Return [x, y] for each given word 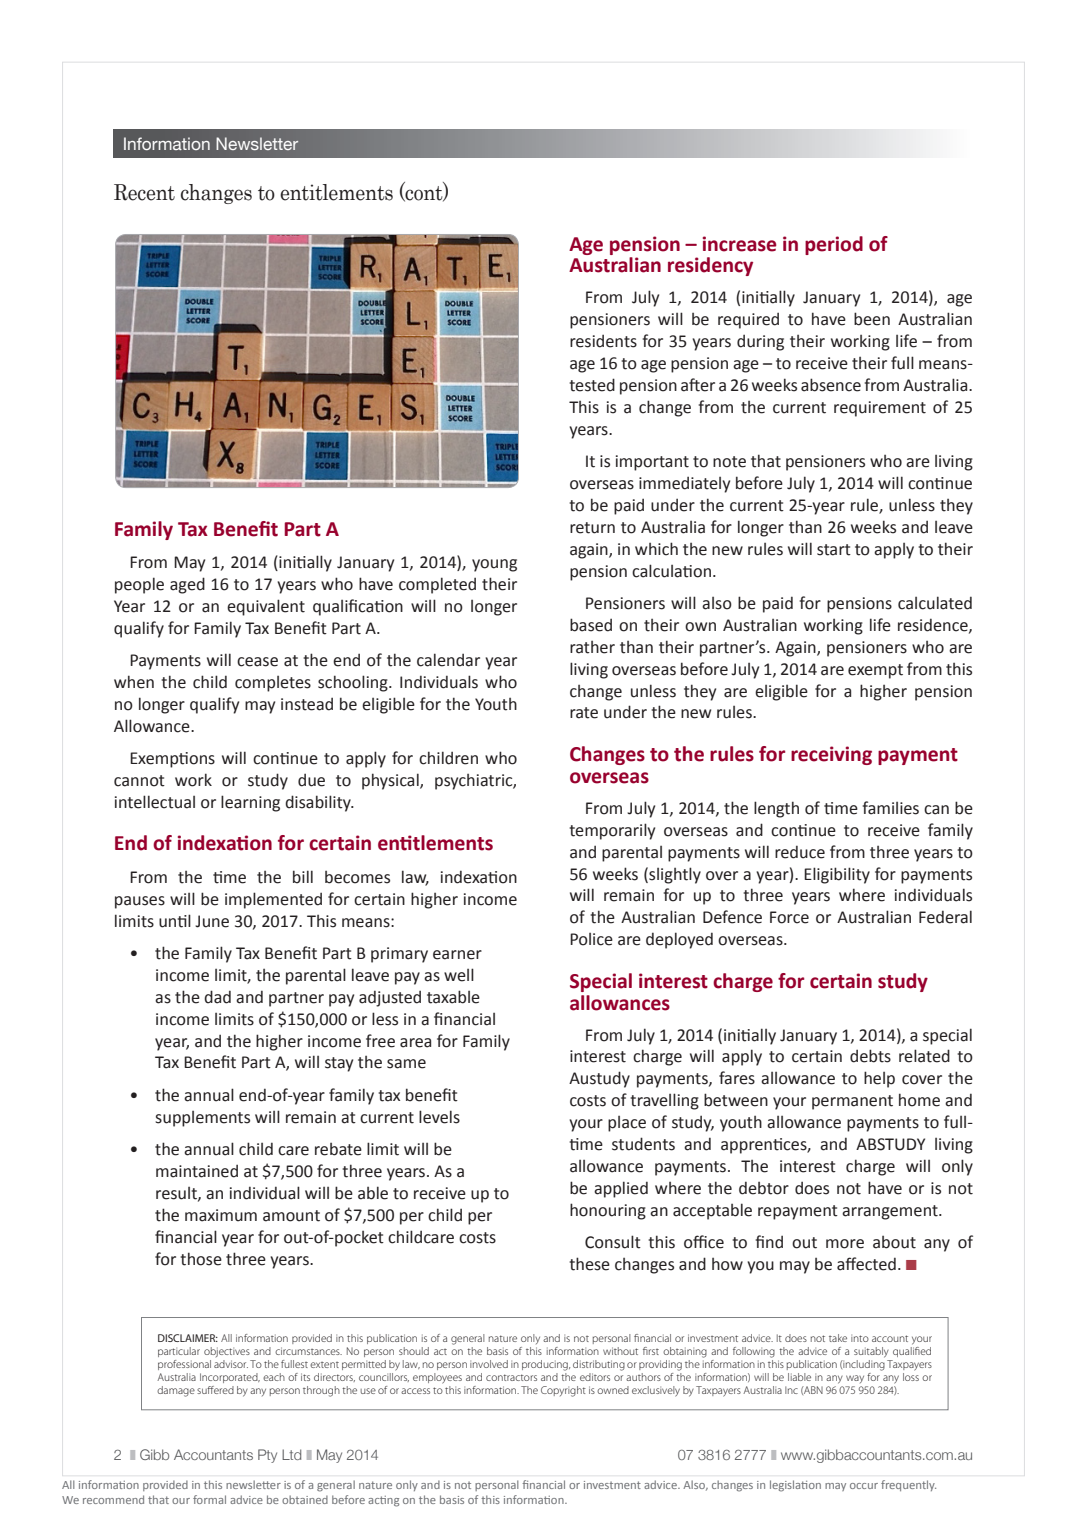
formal [209, 1499]
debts [870, 1056]
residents [603, 341]
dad [217, 997]
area [415, 1043]
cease [257, 662]
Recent [144, 192]
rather [592, 647]
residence [934, 625]
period [834, 245]
